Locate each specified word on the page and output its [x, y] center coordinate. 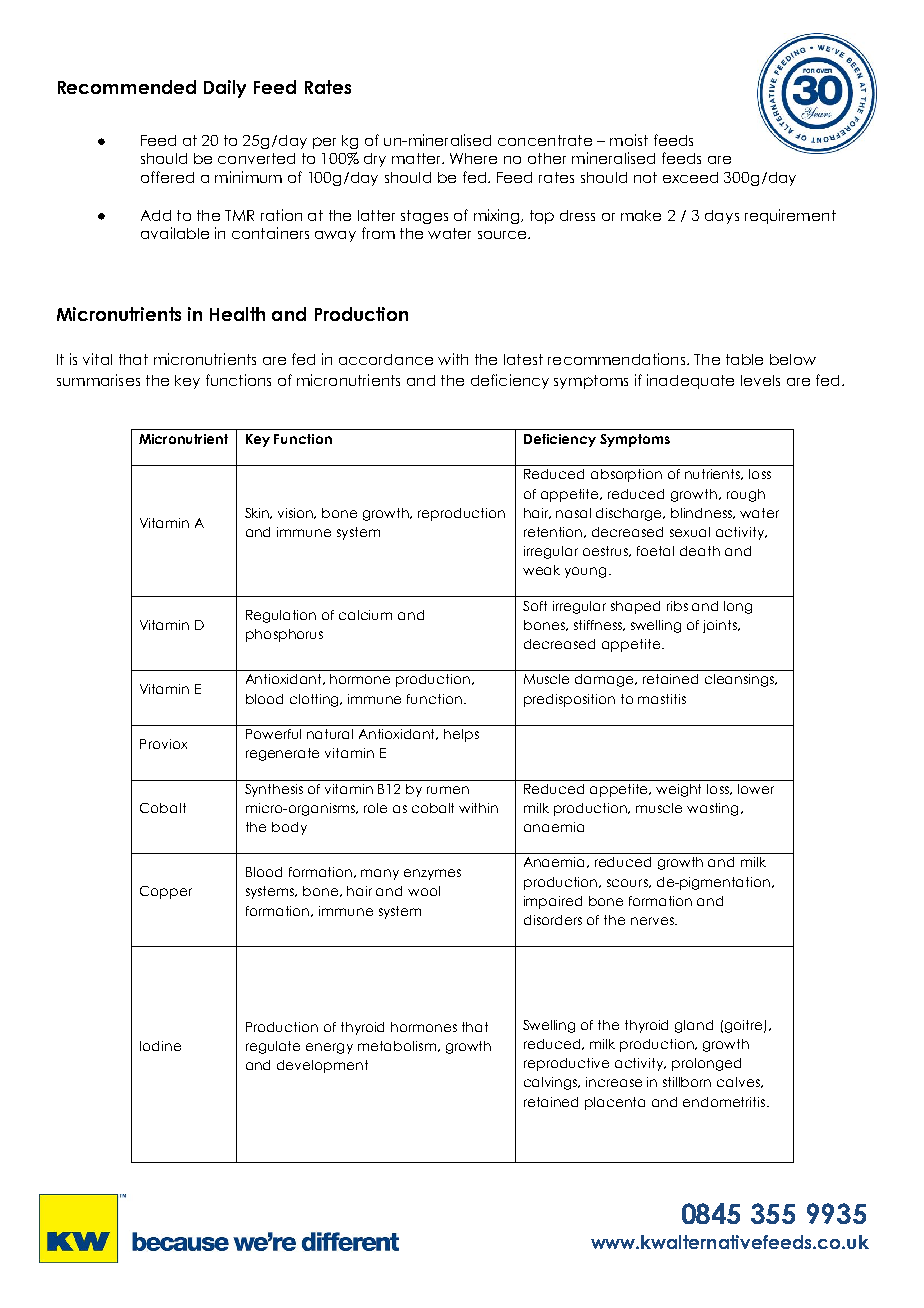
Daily [225, 89]
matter [418, 158]
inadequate [690, 381]
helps [461, 735]
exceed [690, 177]
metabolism [397, 1046]
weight [678, 790]
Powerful [273, 734]
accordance [386, 359]
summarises [98, 380]
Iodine [160, 1046]
